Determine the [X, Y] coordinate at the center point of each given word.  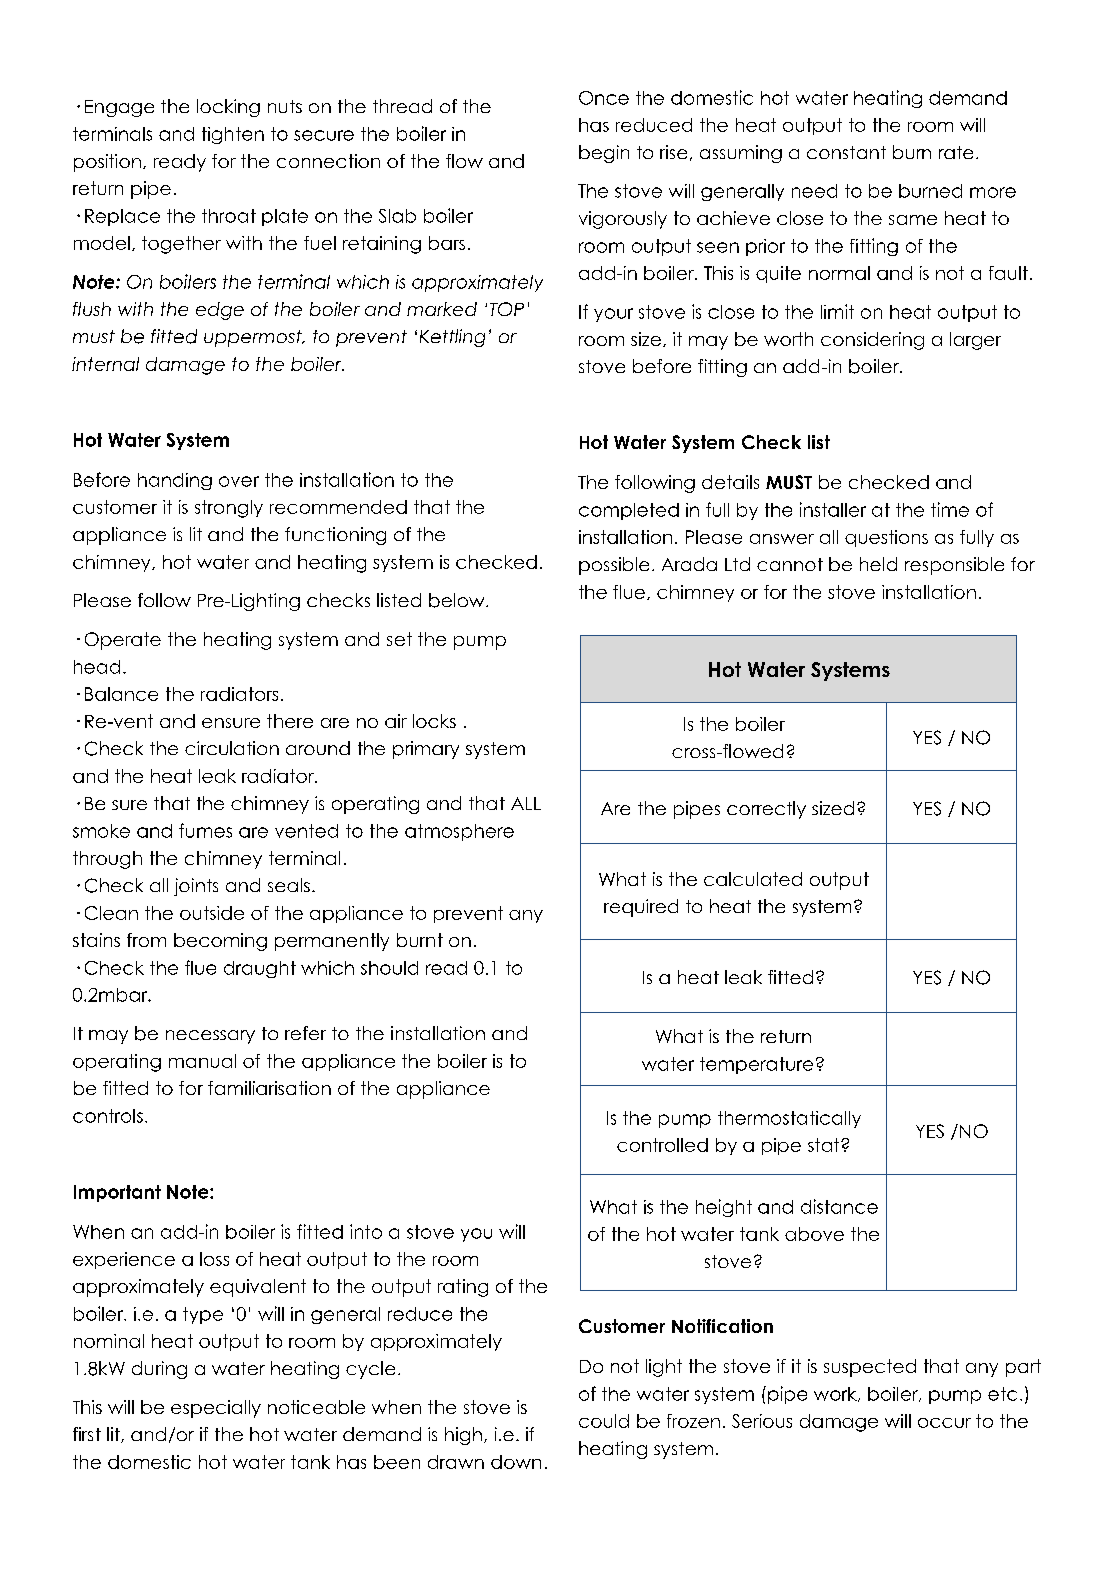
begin [604, 154]
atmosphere [459, 832]
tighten [233, 135]
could [604, 1421]
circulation [232, 748]
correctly [766, 810]
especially [216, 1409]
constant [846, 152]
